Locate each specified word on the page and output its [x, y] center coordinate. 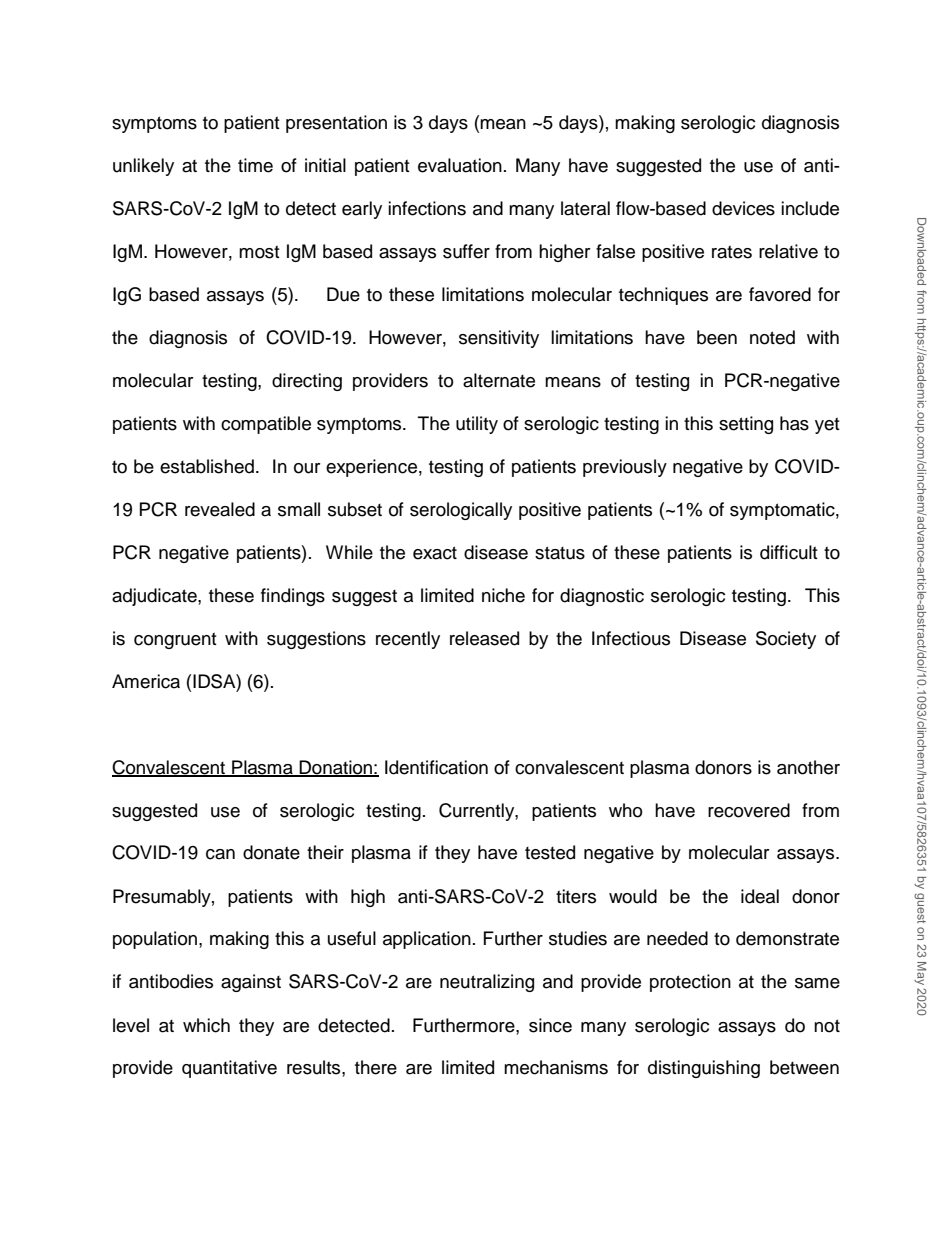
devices [743, 208]
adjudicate [155, 597]
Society [786, 640]
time [255, 165]
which [206, 1025]
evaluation [460, 165]
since [550, 1025]
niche [503, 595]
